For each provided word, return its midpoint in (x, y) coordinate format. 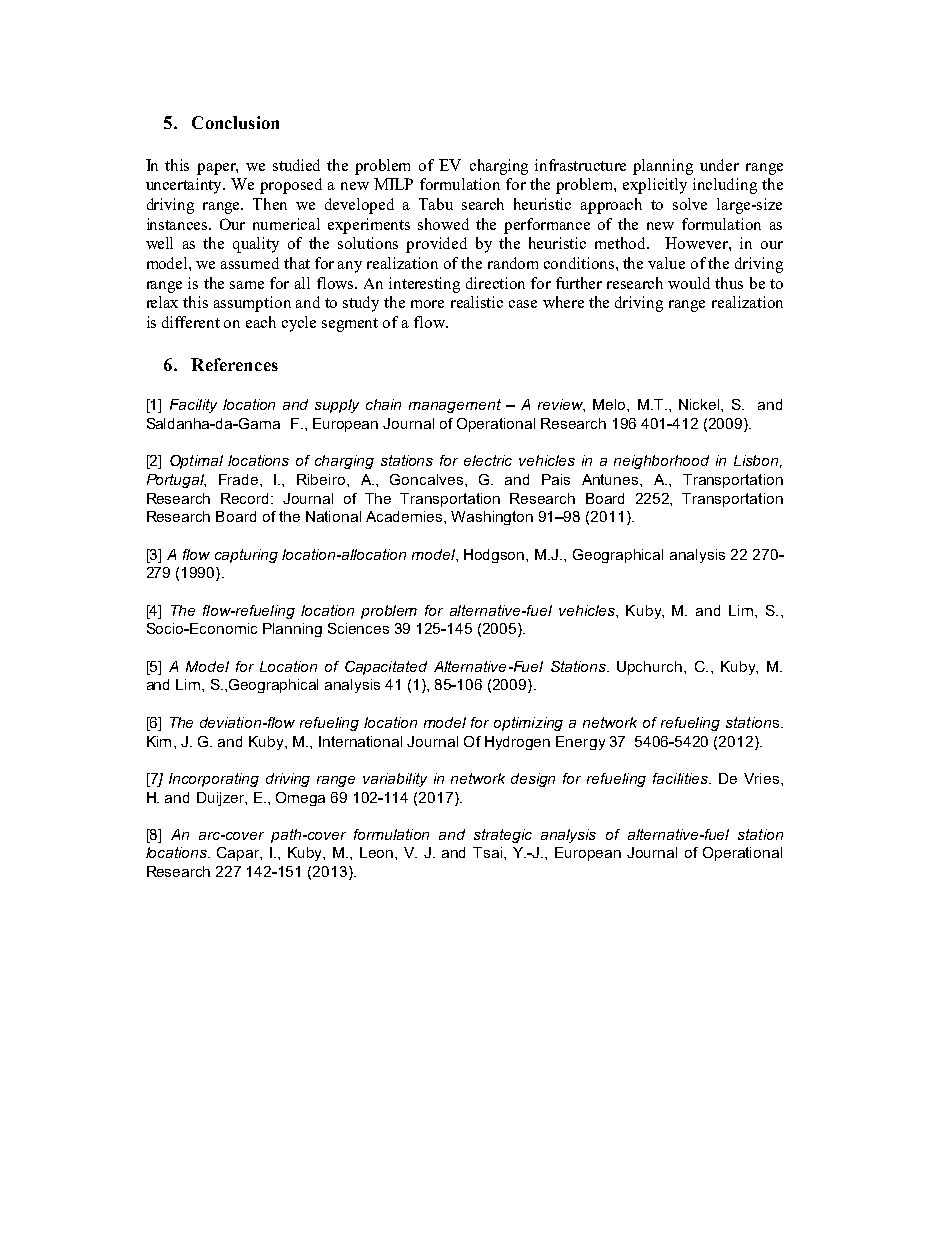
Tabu (436, 204)
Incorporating (214, 780)
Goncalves (426, 479)
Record (246, 498)
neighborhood (661, 462)
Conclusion (235, 122)
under (719, 165)
